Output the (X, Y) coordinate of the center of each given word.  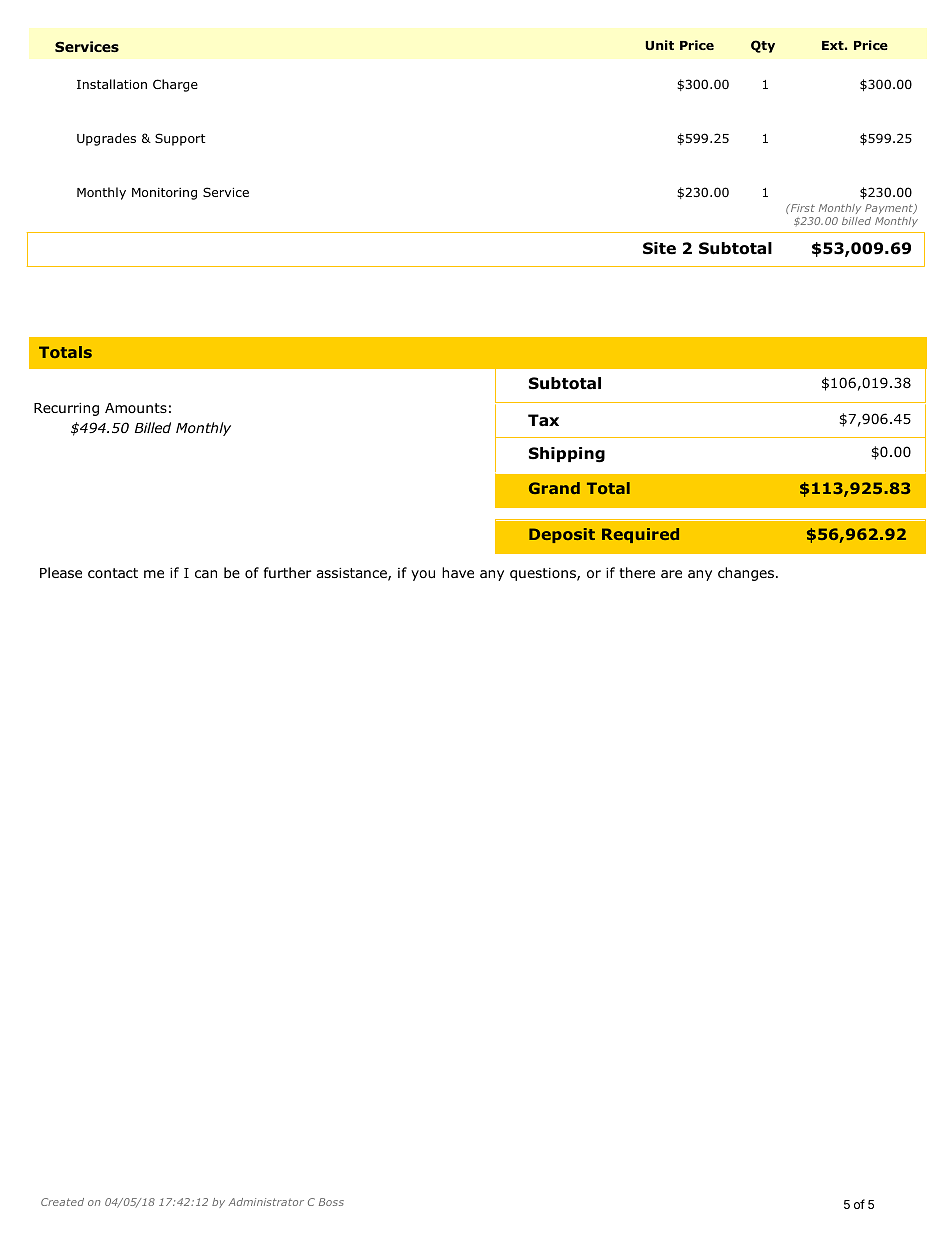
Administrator (266, 1202)
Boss (331, 1202)
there (637, 572)
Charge (175, 85)
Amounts (136, 408)
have (458, 572)
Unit (659, 45)
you (423, 575)
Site (659, 248)
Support (180, 139)
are (671, 574)
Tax (543, 420)
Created (62, 1202)
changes (746, 574)
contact (113, 573)
